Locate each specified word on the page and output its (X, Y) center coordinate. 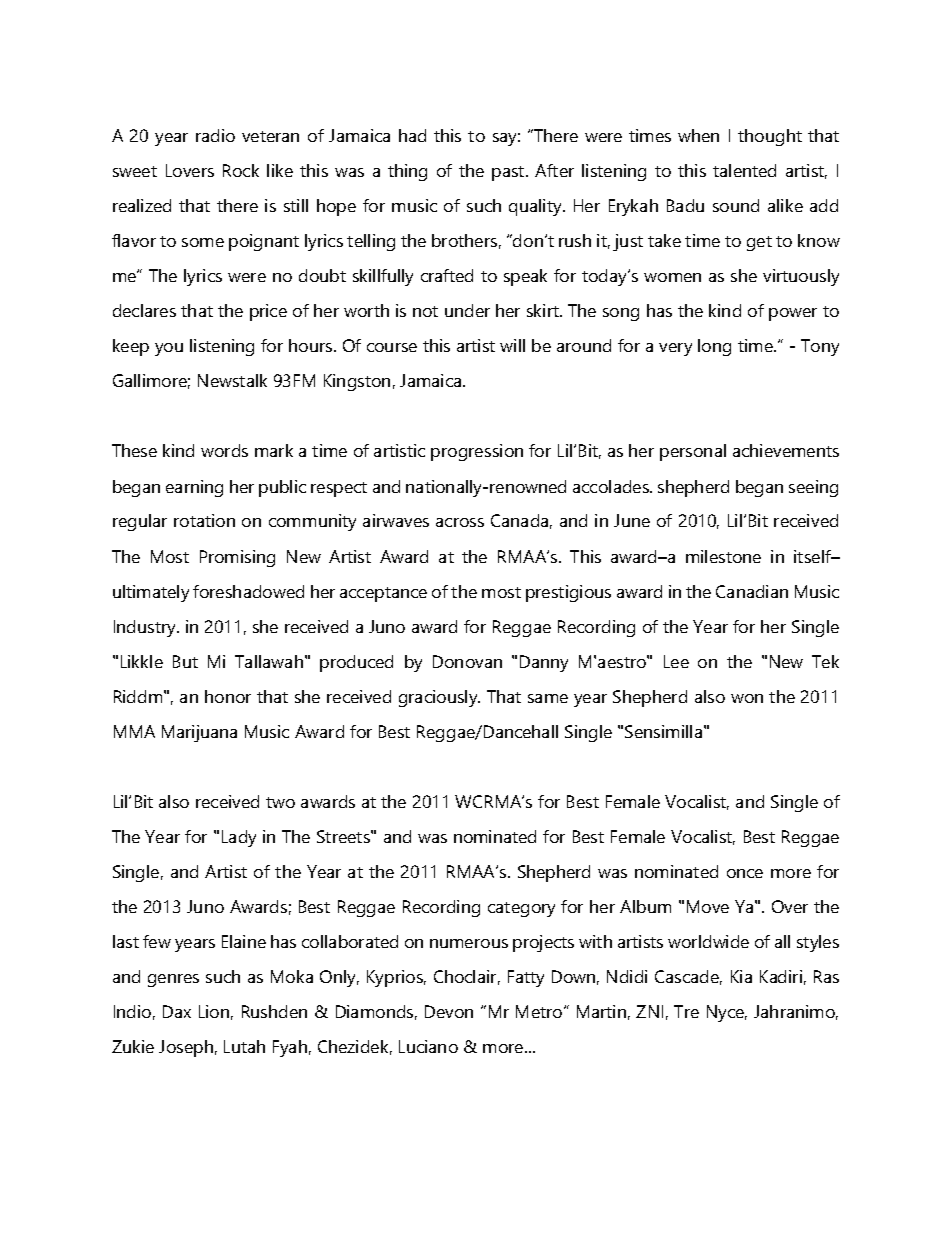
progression (477, 452)
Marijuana (199, 733)
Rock (241, 170)
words (224, 450)
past (509, 173)
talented (744, 170)
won (747, 698)
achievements (786, 450)
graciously (439, 698)
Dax (177, 1011)
